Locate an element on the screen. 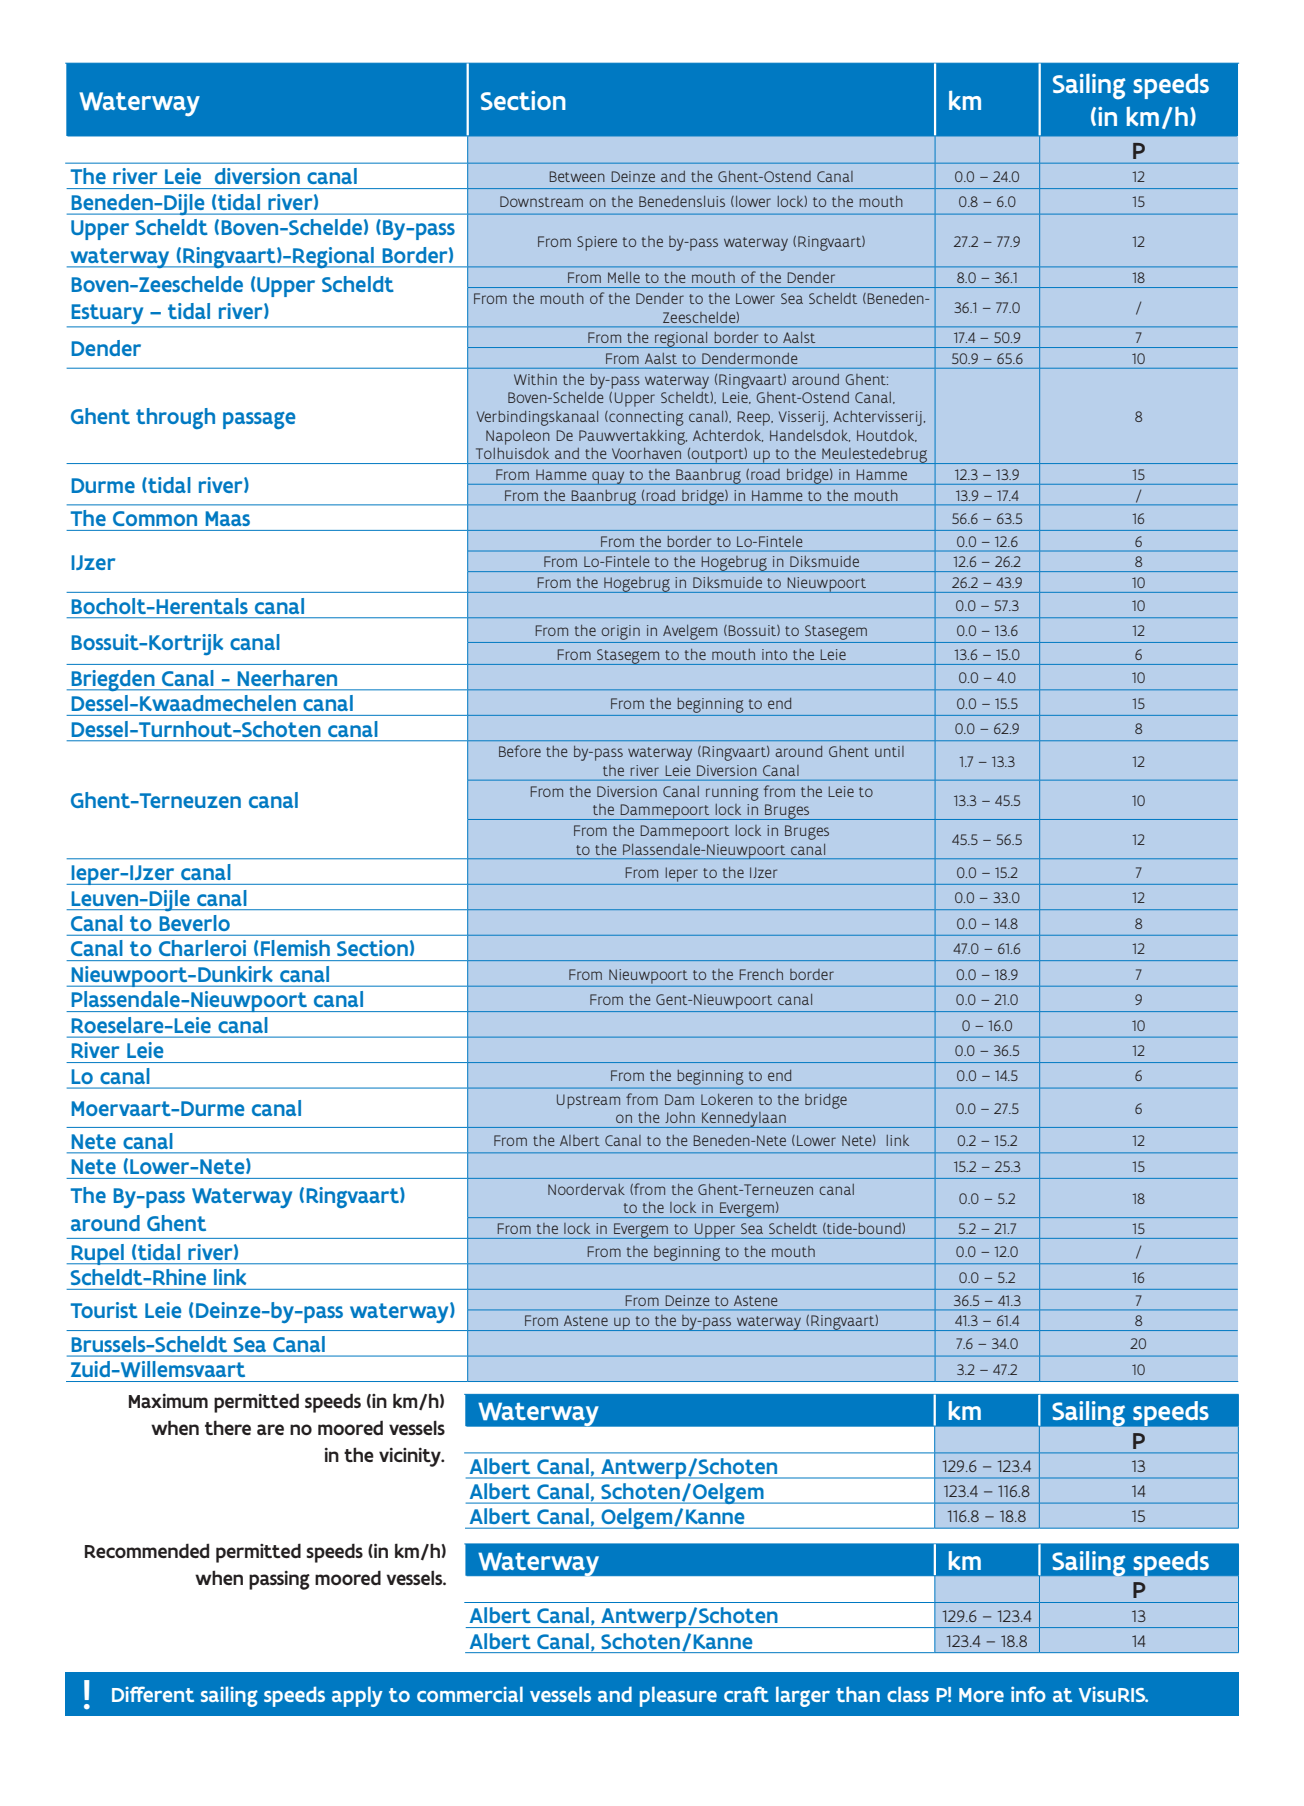 This screenshot has height=1806, width=1304. into is located at coordinates (774, 654).
